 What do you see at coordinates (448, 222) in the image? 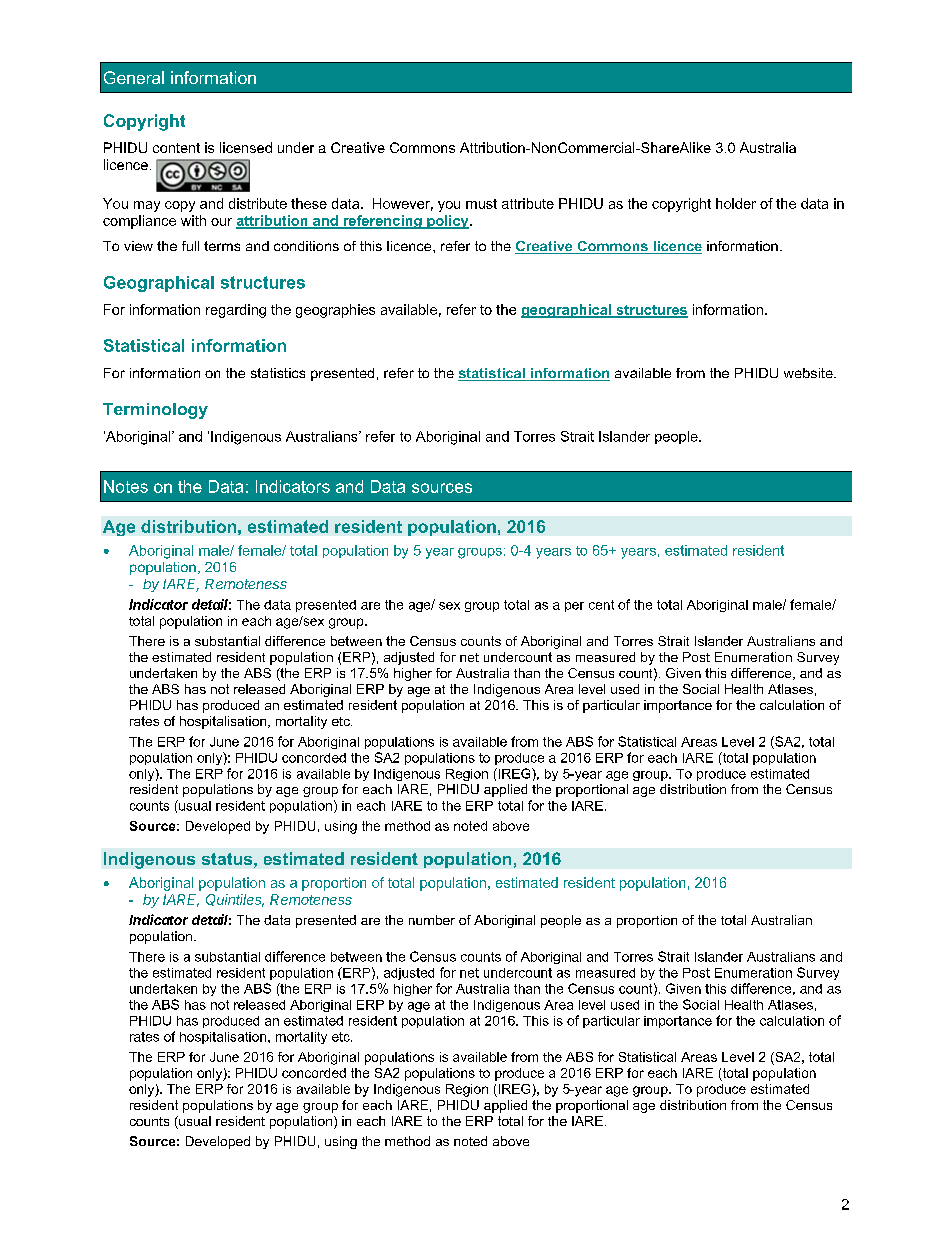
I see `policy` at bounding box center [448, 222].
